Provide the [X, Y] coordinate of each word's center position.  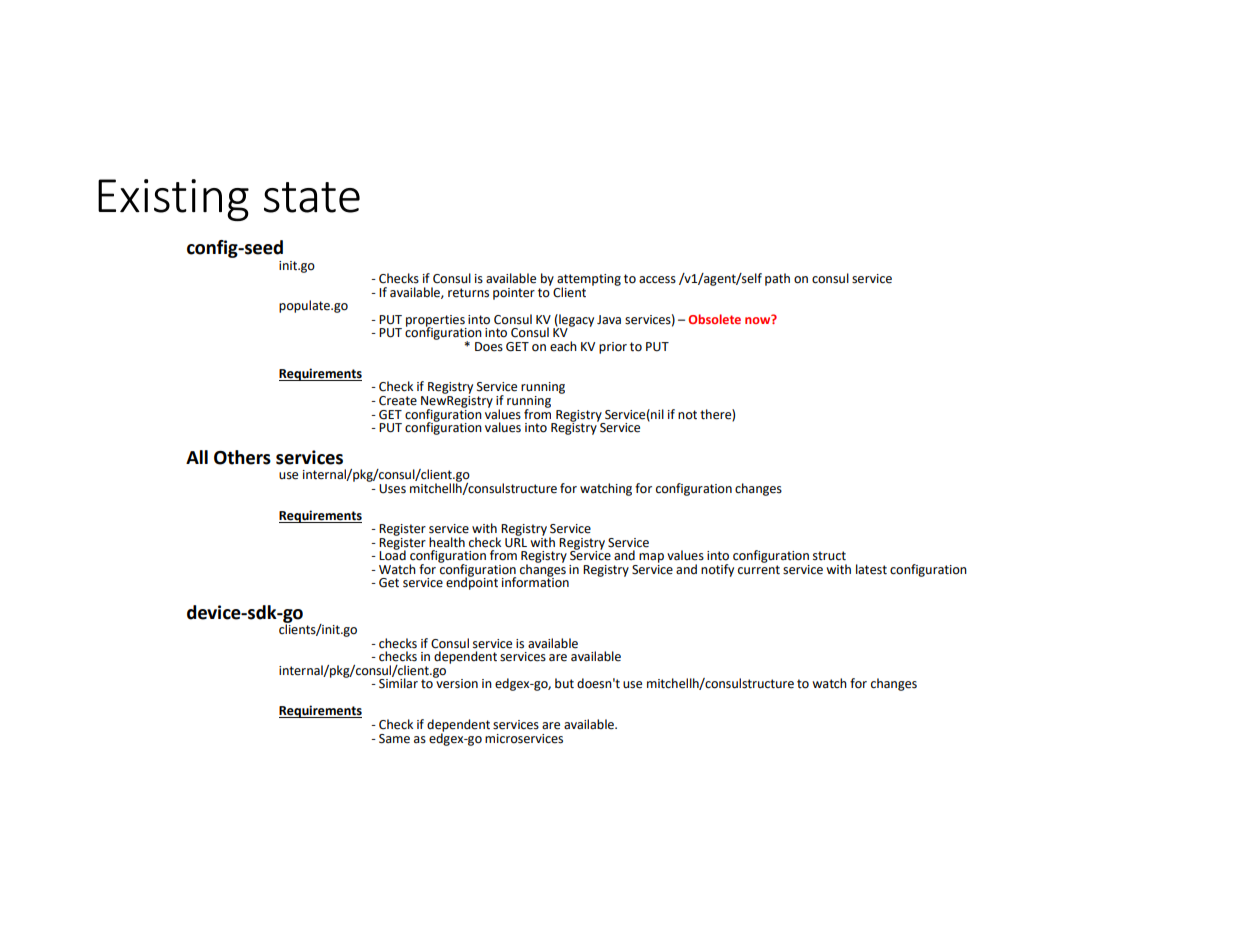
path [777, 279]
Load [392, 554]
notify [717, 570]
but [564, 683]
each [563, 346]
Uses [392, 489]
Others [242, 457]
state [312, 197]
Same [394, 739]
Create [398, 401]
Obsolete [714, 319]
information [535, 581]
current [759, 570]
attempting [589, 281]
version [456, 683]
